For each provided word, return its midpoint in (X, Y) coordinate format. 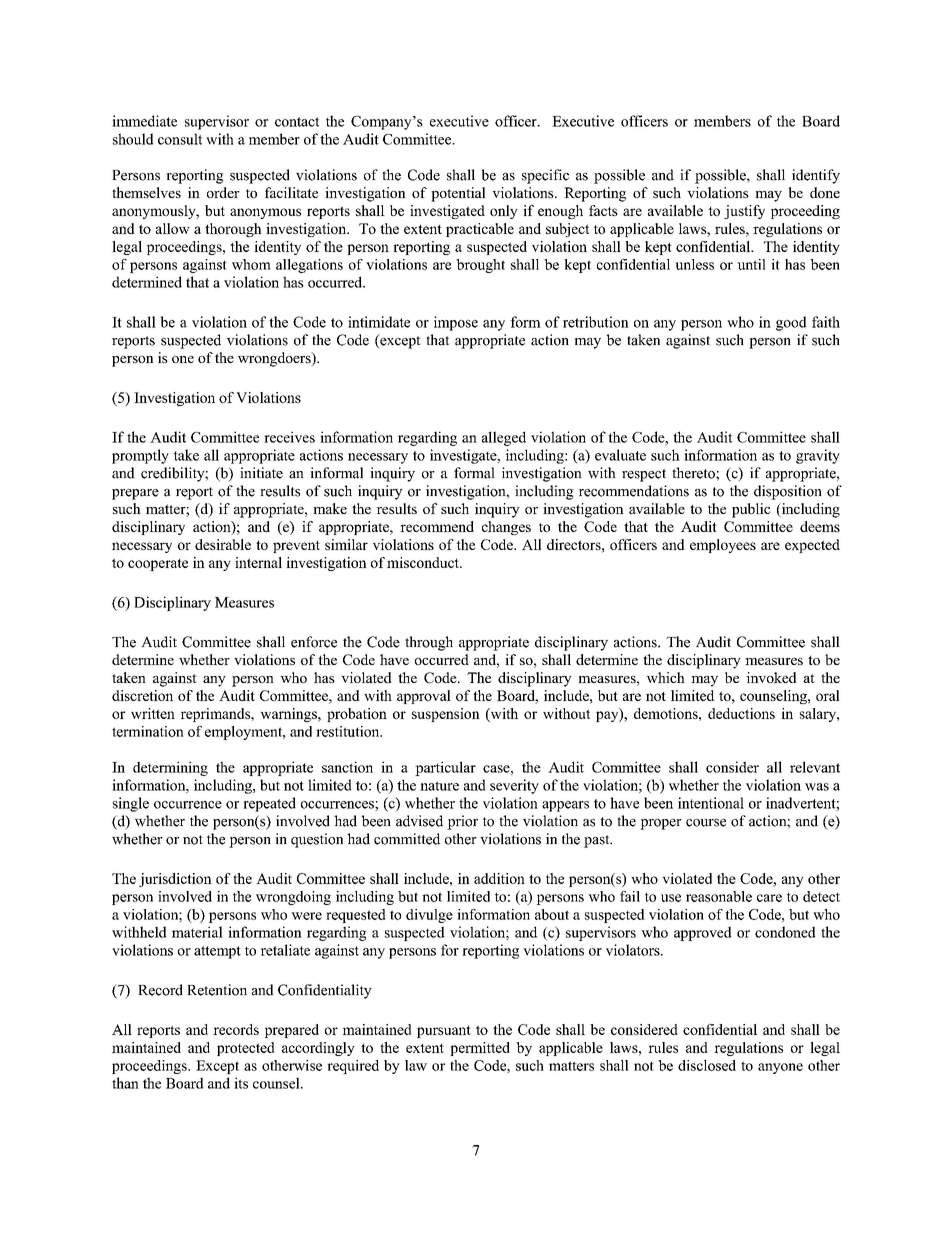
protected (246, 1049)
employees (723, 546)
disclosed (707, 1065)
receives (289, 437)
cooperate (158, 565)
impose (456, 323)
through (429, 643)
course (706, 823)
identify (816, 176)
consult (180, 139)
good (791, 323)
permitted (480, 1049)
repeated (269, 804)
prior (462, 822)
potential (458, 194)
